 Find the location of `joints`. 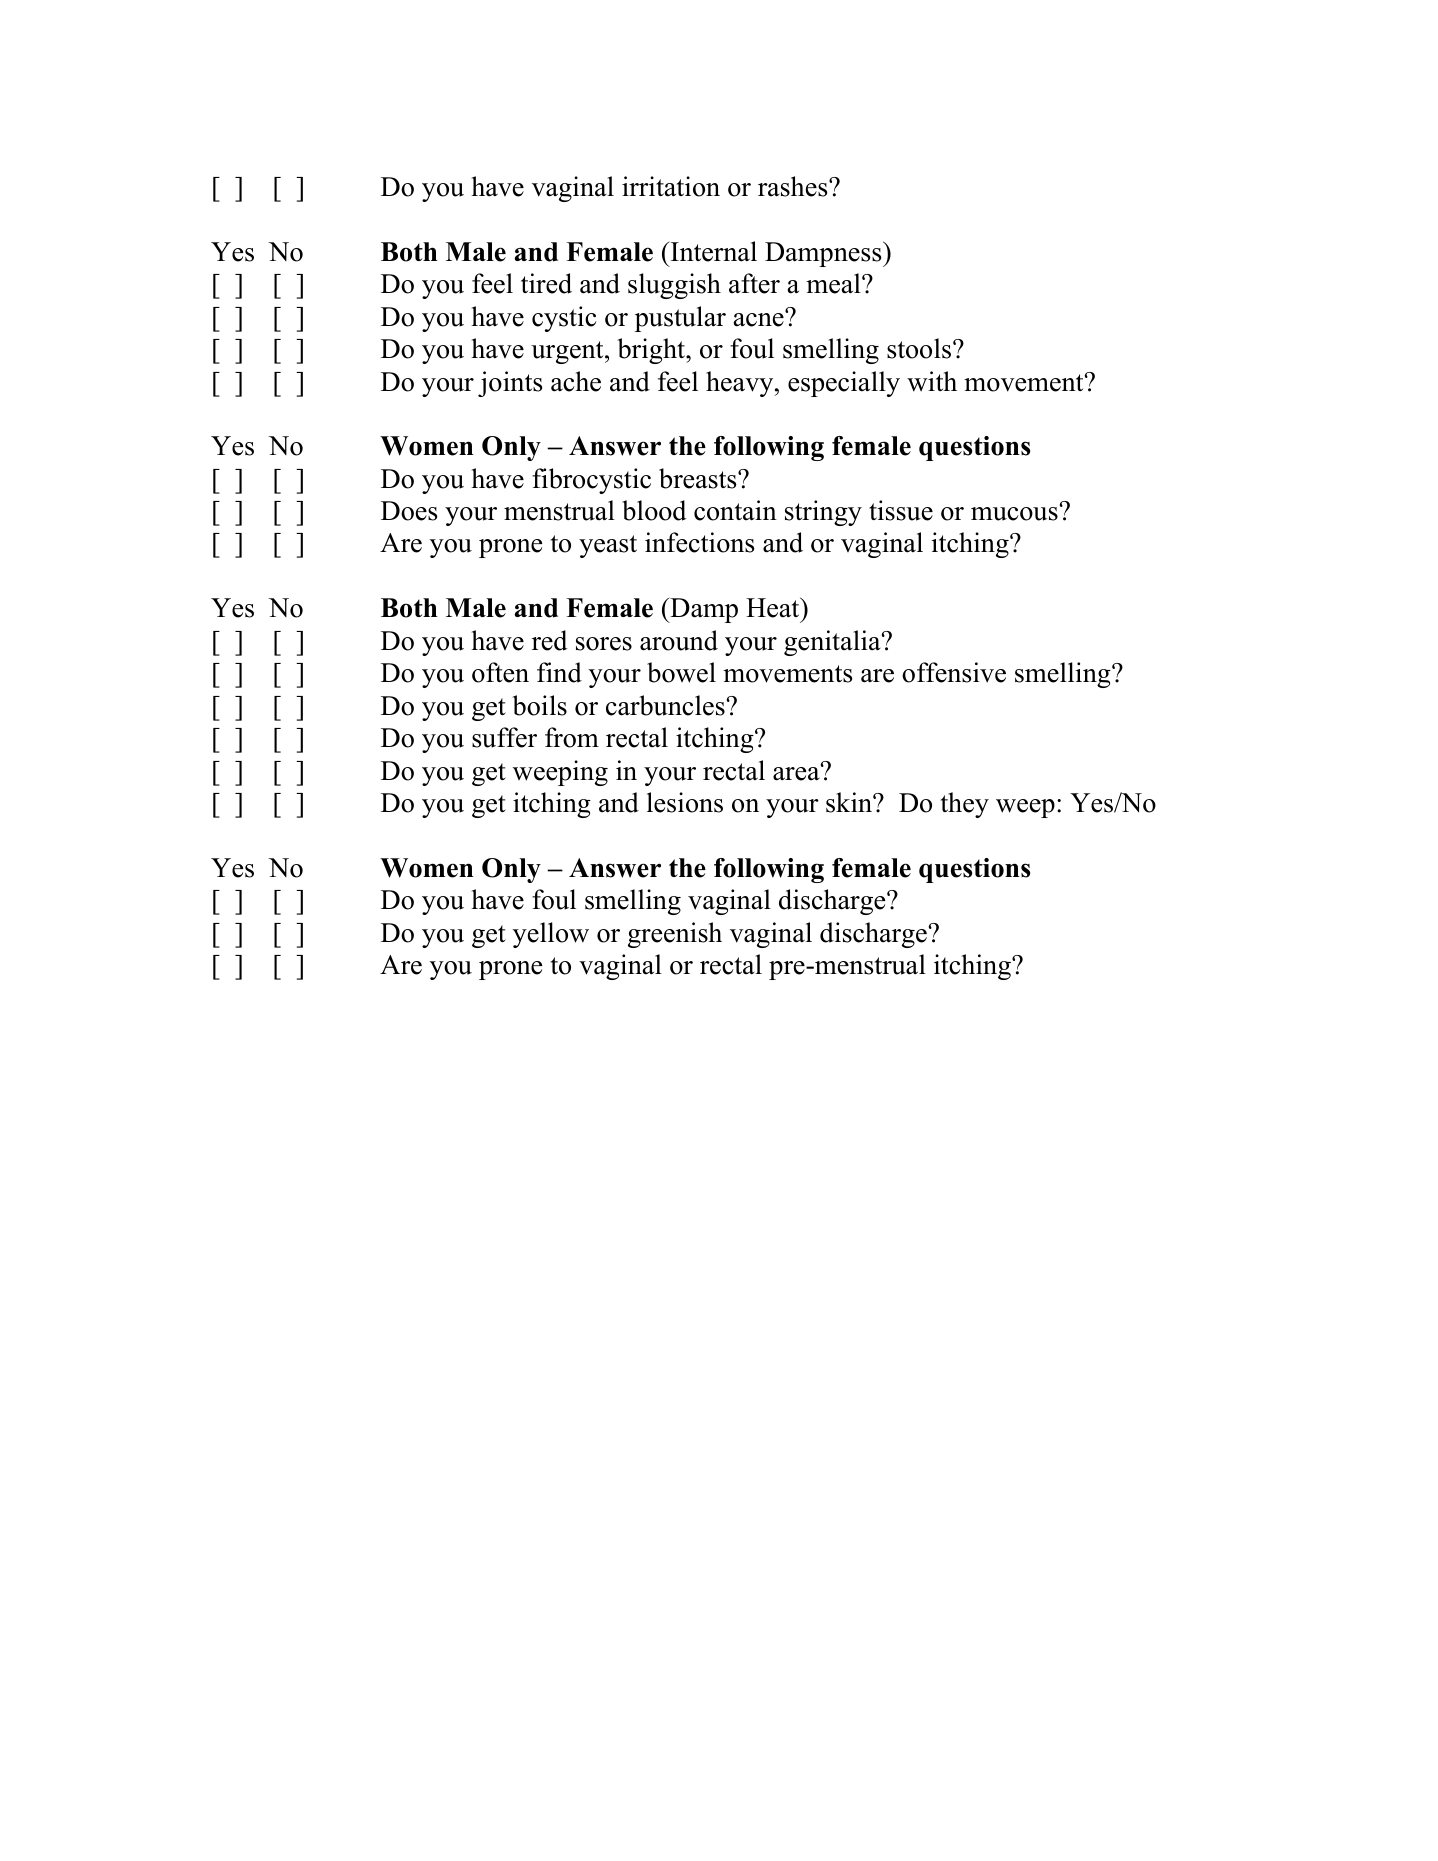

joints is located at coordinates (510, 384).
